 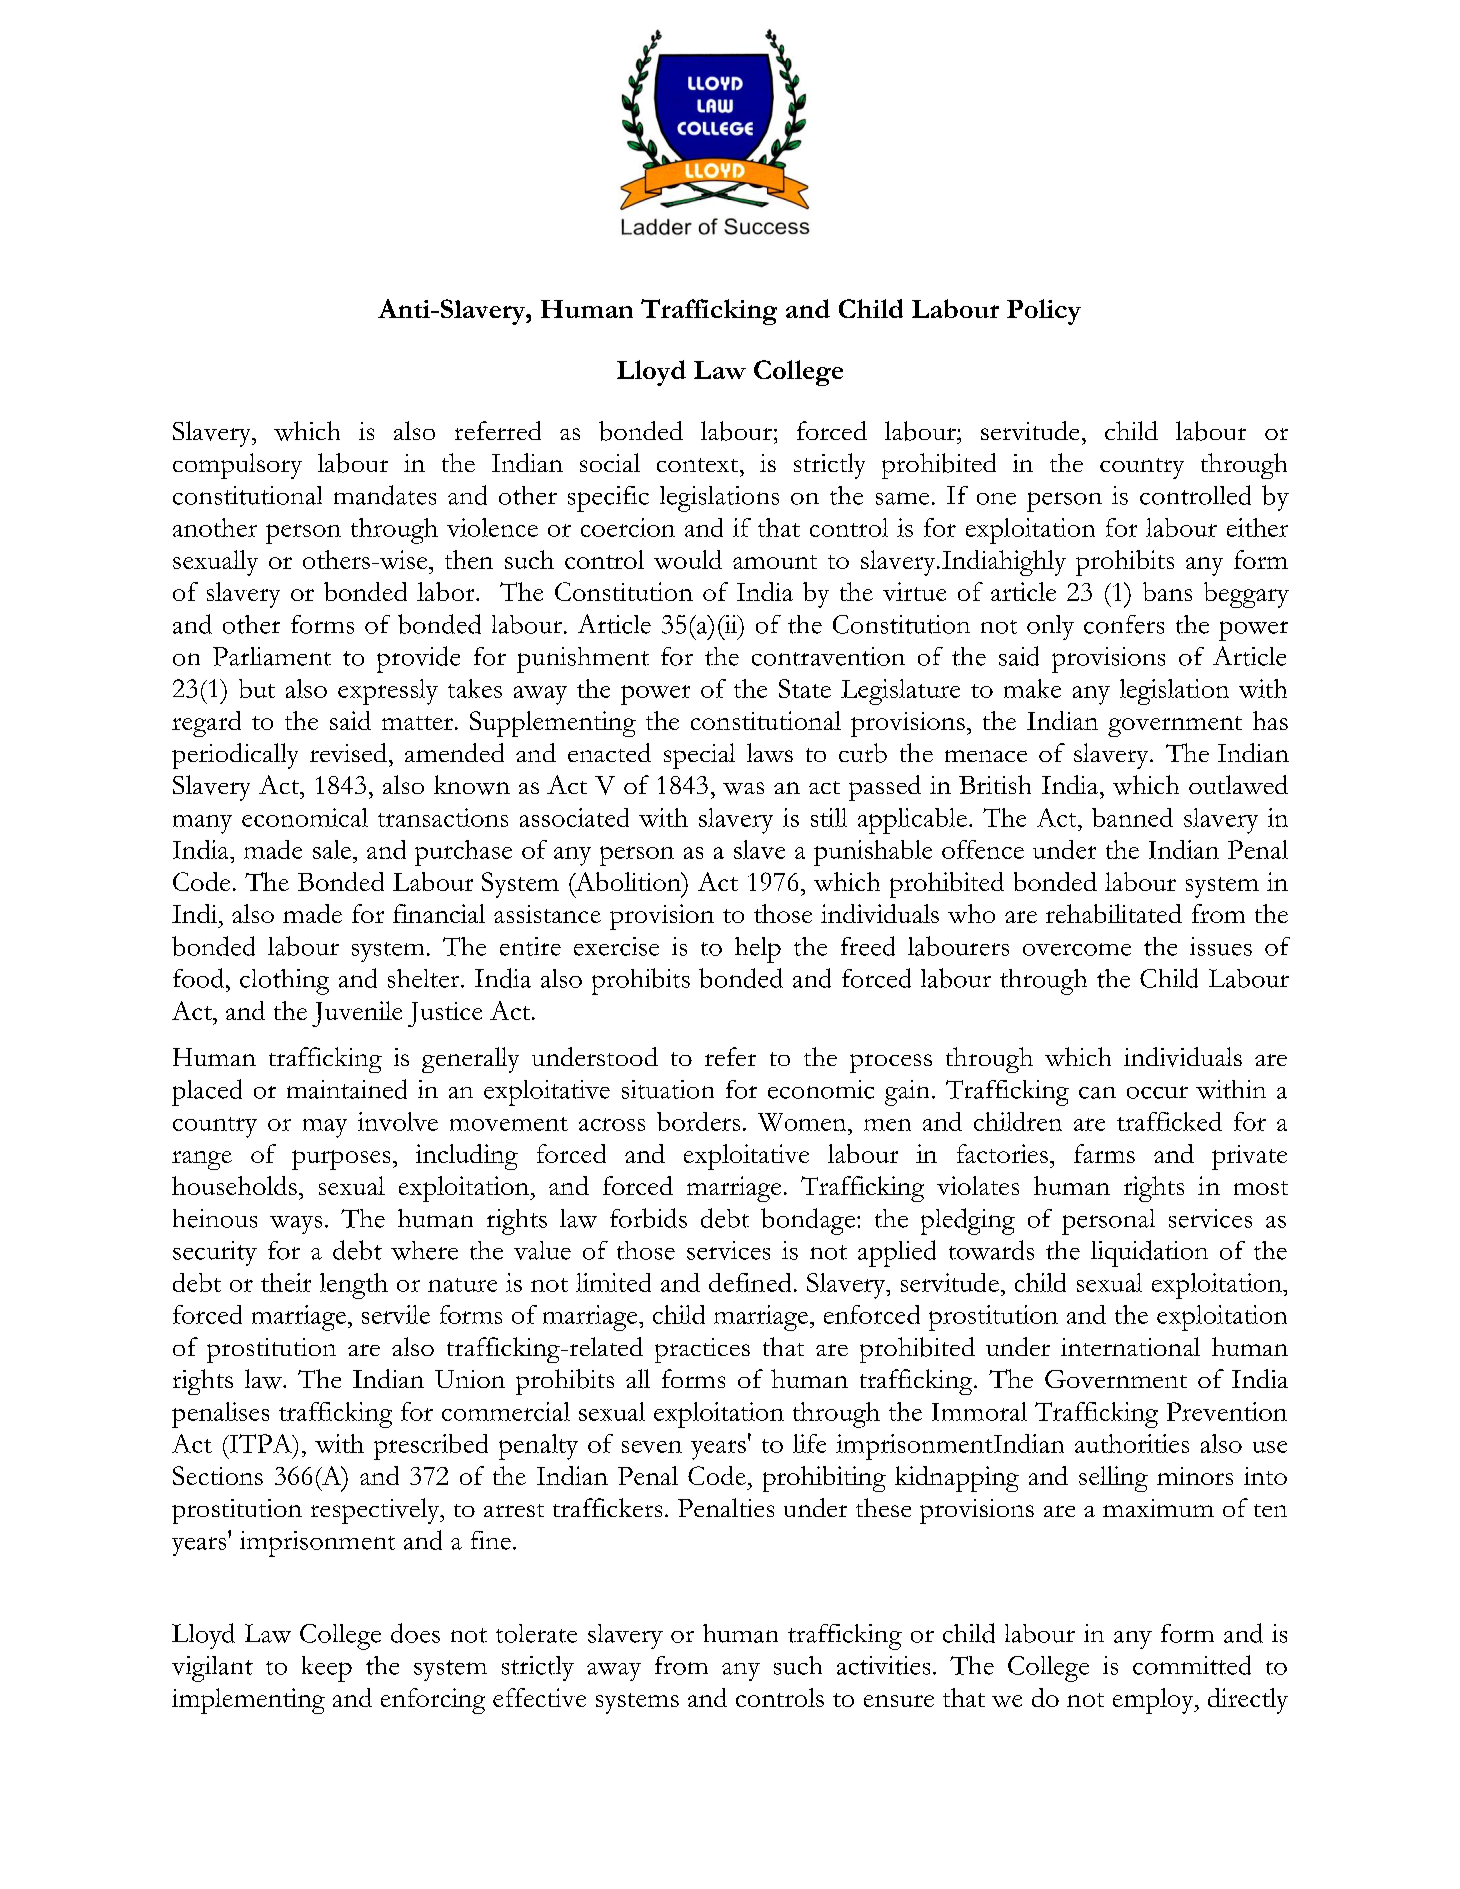 What do you see at coordinates (628, 881) in the page?
I see `Abolition` at bounding box center [628, 881].
